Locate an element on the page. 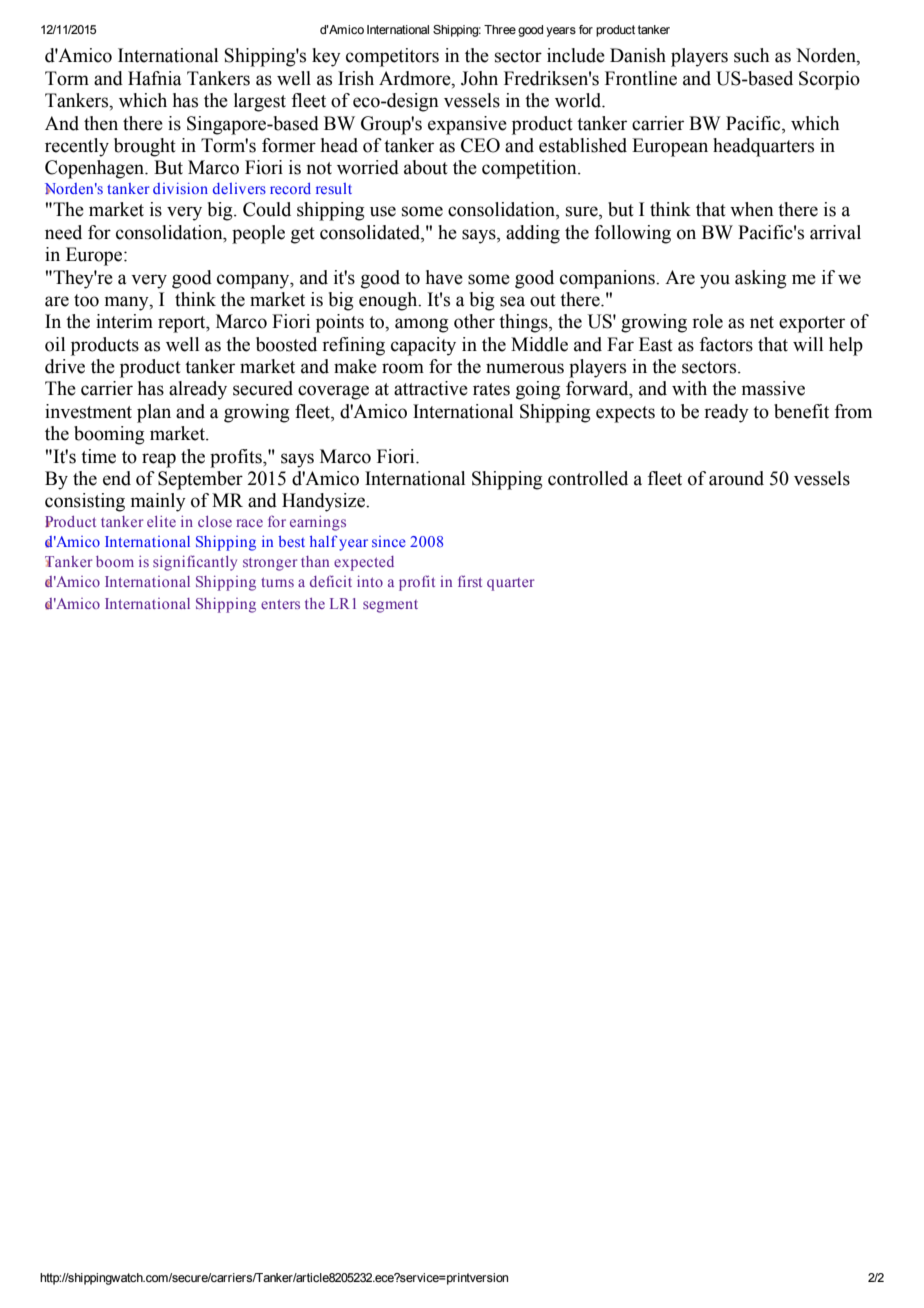 The image size is (924, 1308). need is located at coordinates (63, 232).
